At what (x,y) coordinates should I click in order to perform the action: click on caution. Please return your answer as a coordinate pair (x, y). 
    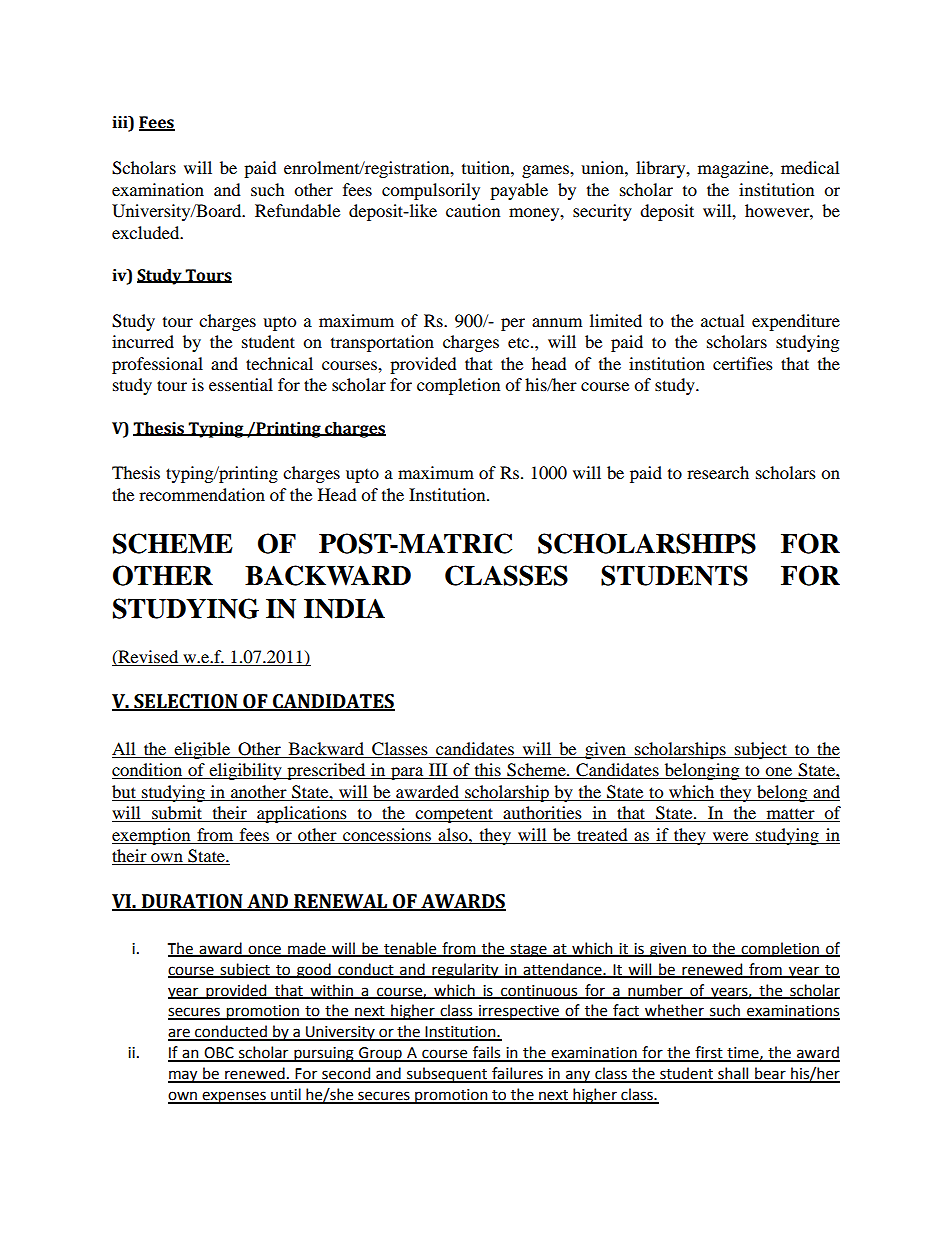
    Looking at the image, I should click on (473, 210).
